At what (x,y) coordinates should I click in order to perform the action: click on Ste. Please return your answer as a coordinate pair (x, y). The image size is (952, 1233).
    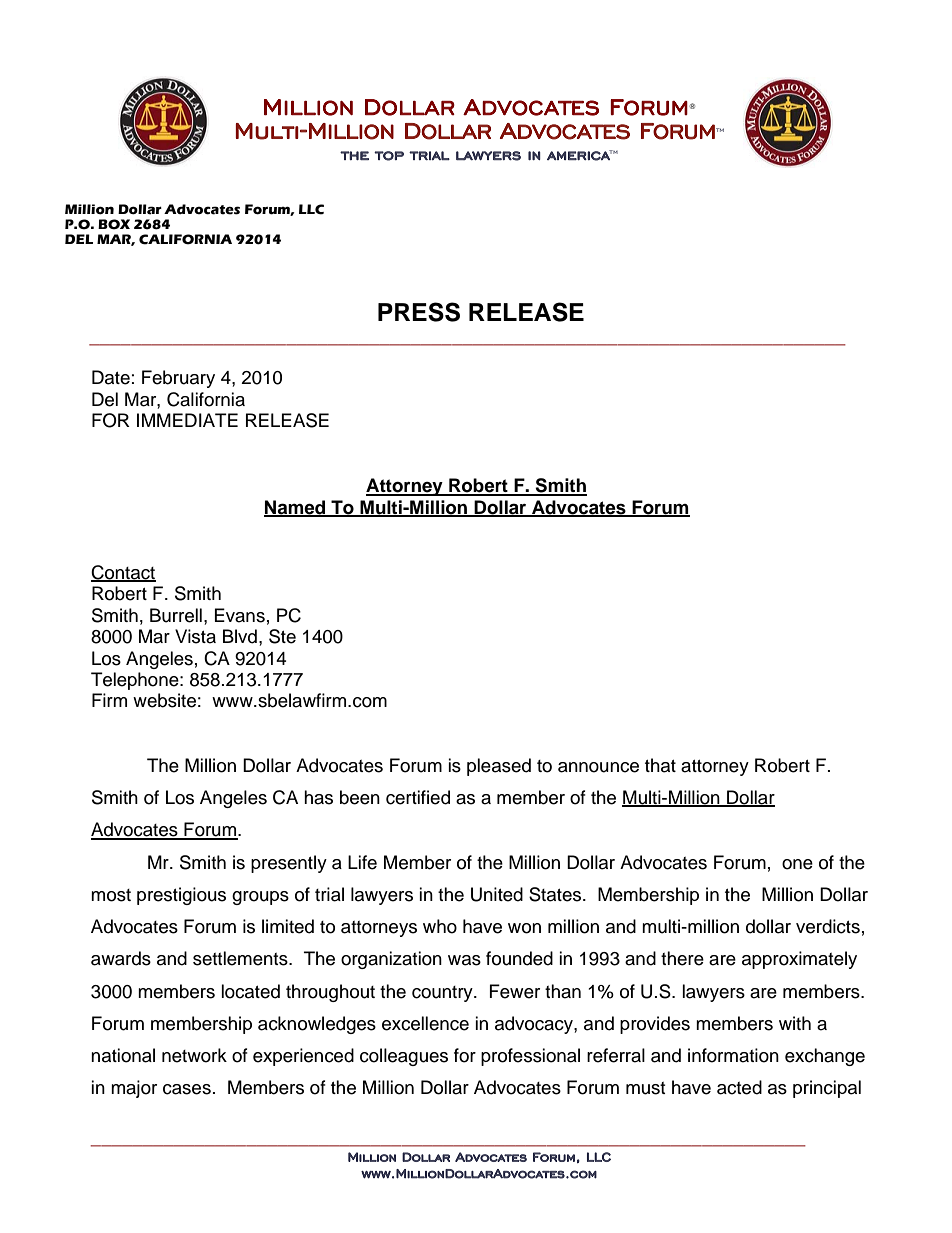
    Looking at the image, I should click on (282, 636).
